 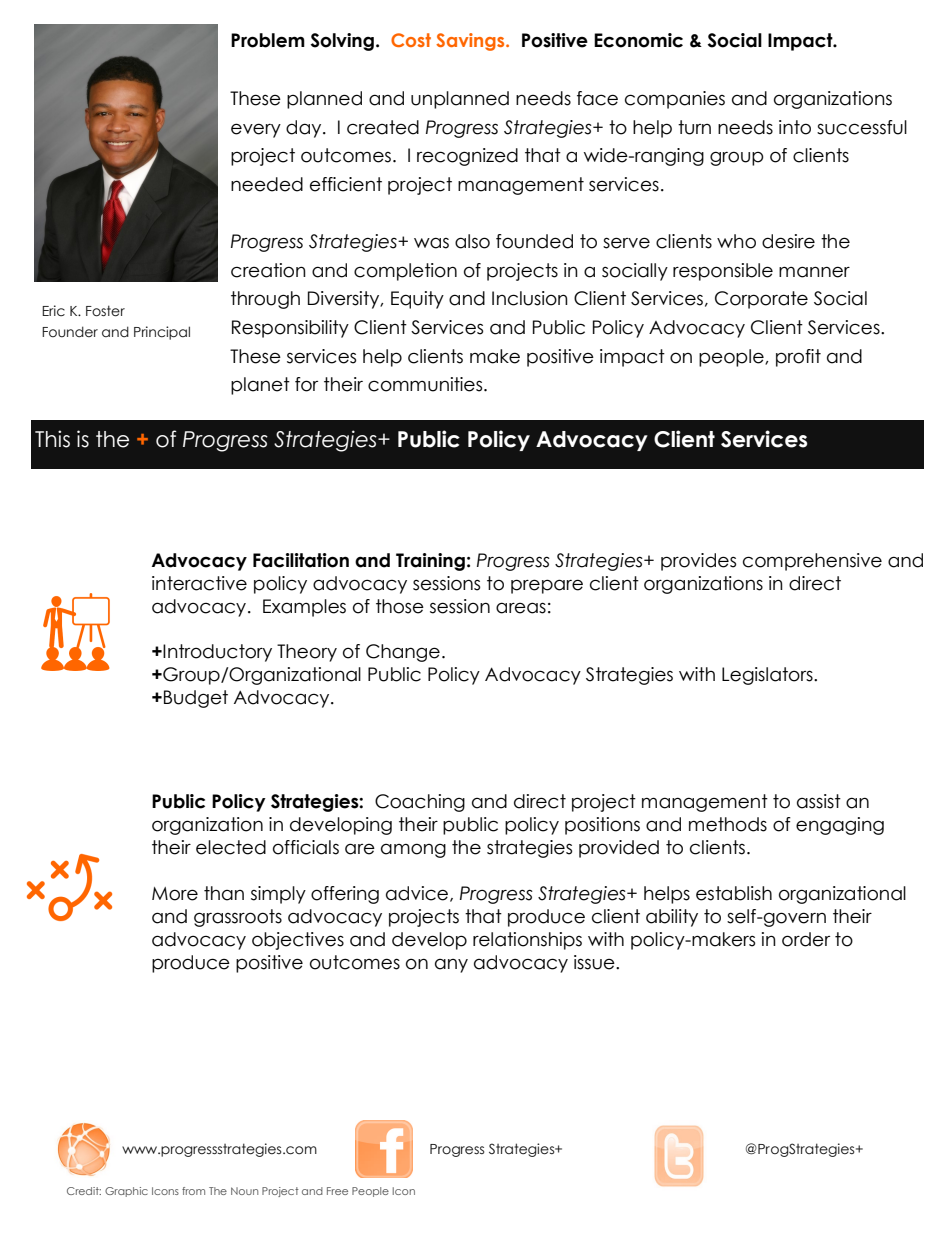 I want to click on into, so click(x=795, y=127).
